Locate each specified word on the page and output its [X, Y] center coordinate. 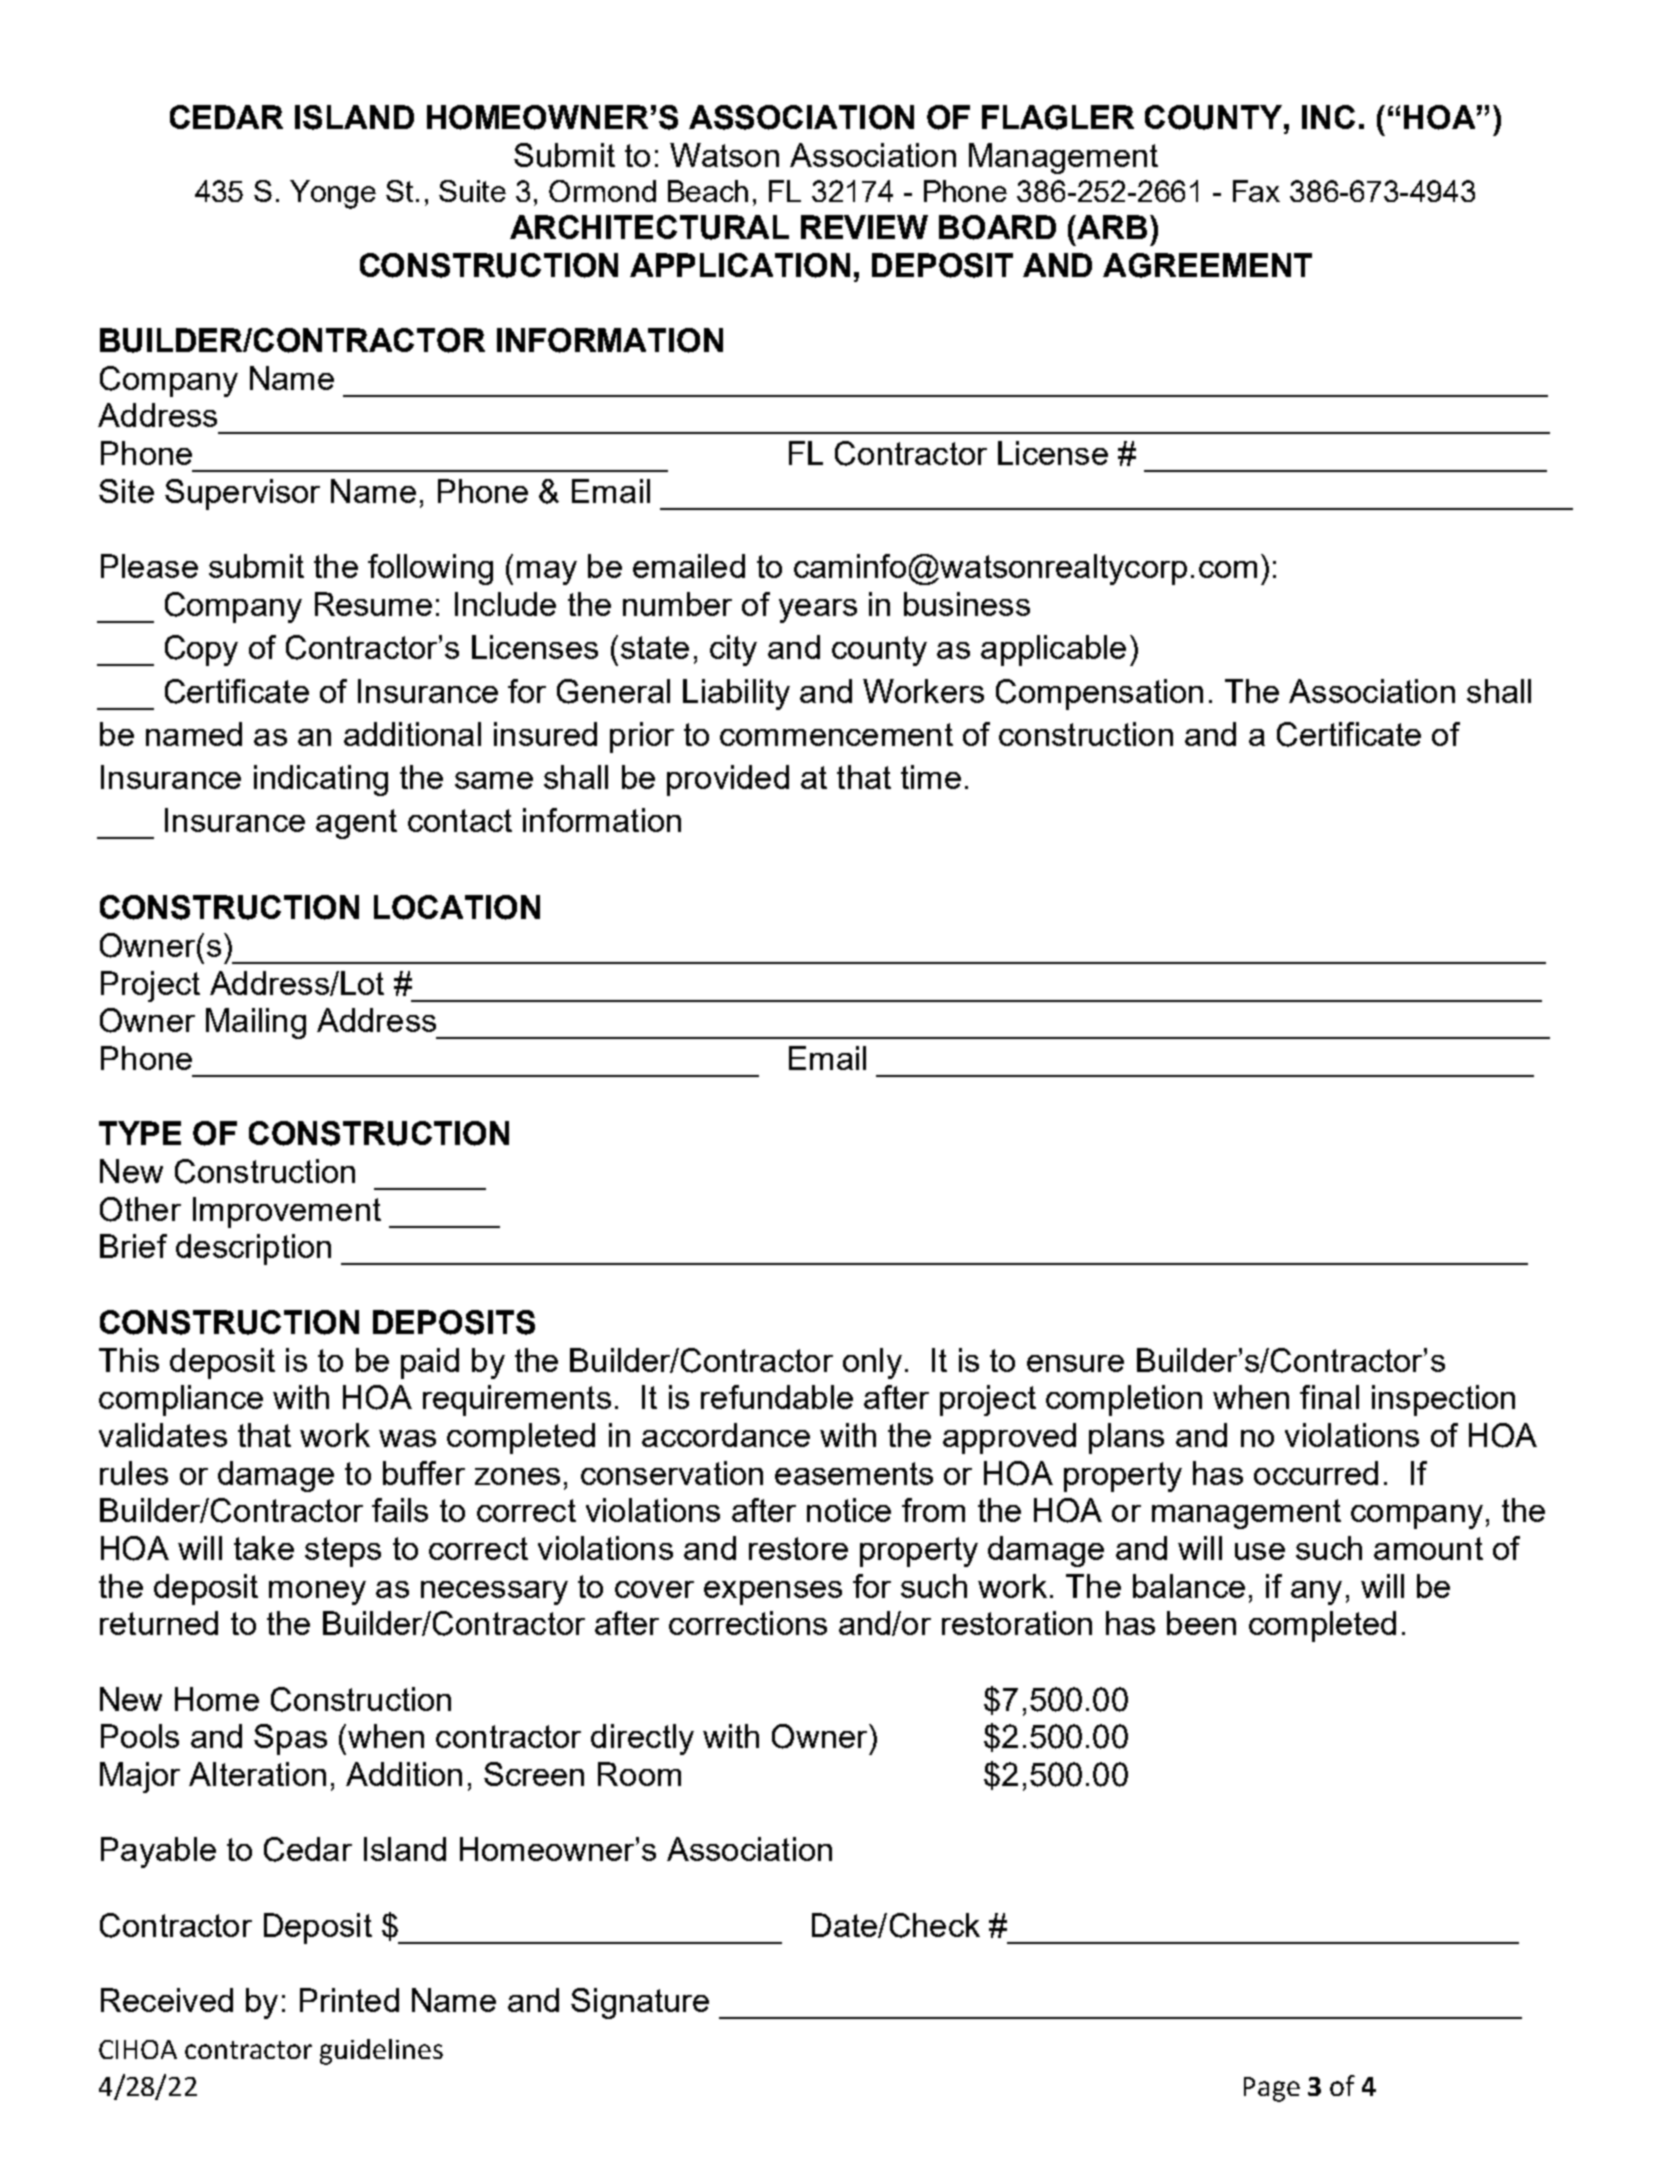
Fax [1256, 191]
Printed [349, 2000]
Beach [708, 191]
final [1329, 1397]
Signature [640, 2003]
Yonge [333, 194]
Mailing [256, 1023]
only [872, 1363]
